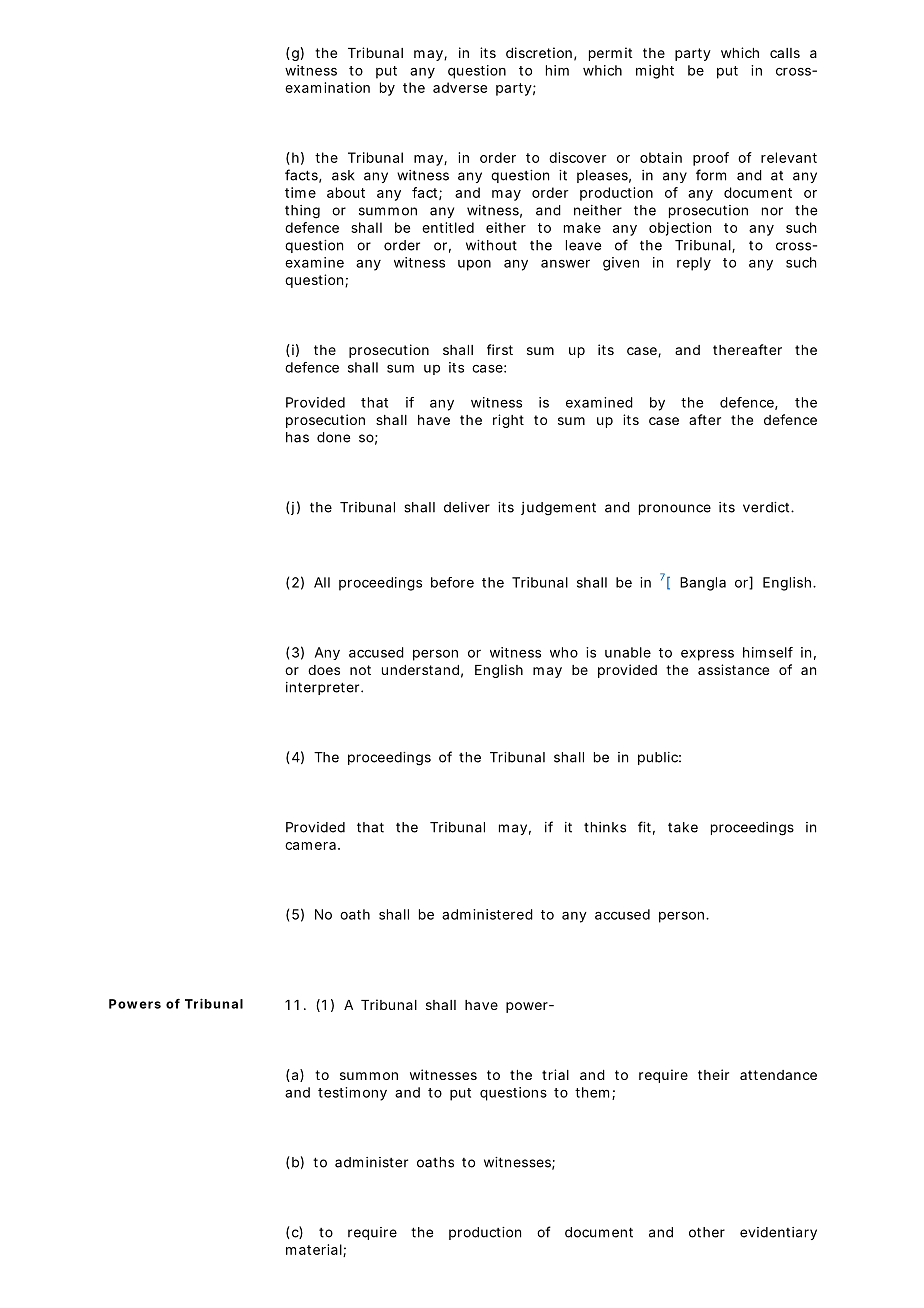 The height and width of the screenshot is (1308, 924). What do you see at coordinates (541, 53) in the screenshot?
I see `discretion` at bounding box center [541, 53].
